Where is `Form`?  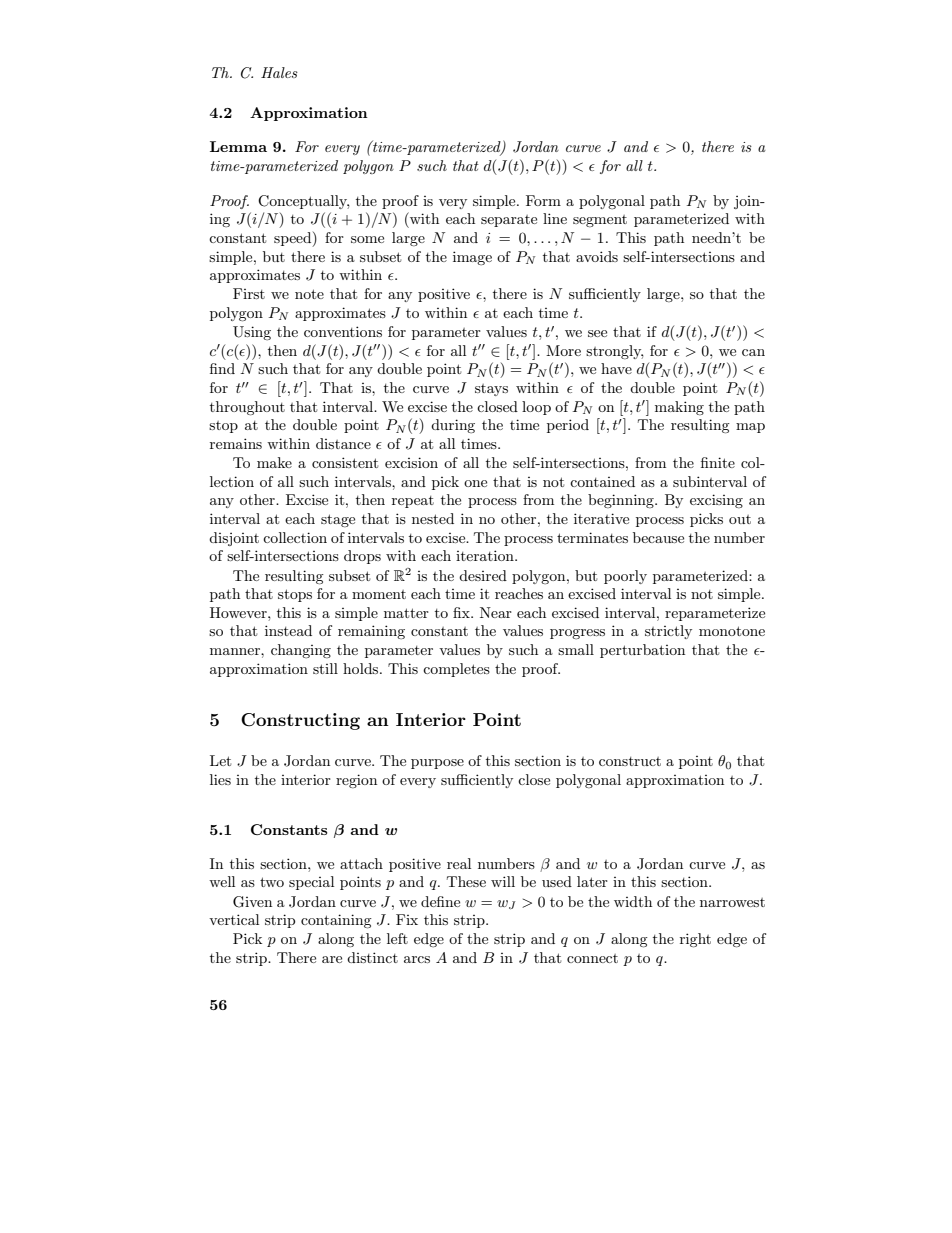
Form is located at coordinates (543, 200).
